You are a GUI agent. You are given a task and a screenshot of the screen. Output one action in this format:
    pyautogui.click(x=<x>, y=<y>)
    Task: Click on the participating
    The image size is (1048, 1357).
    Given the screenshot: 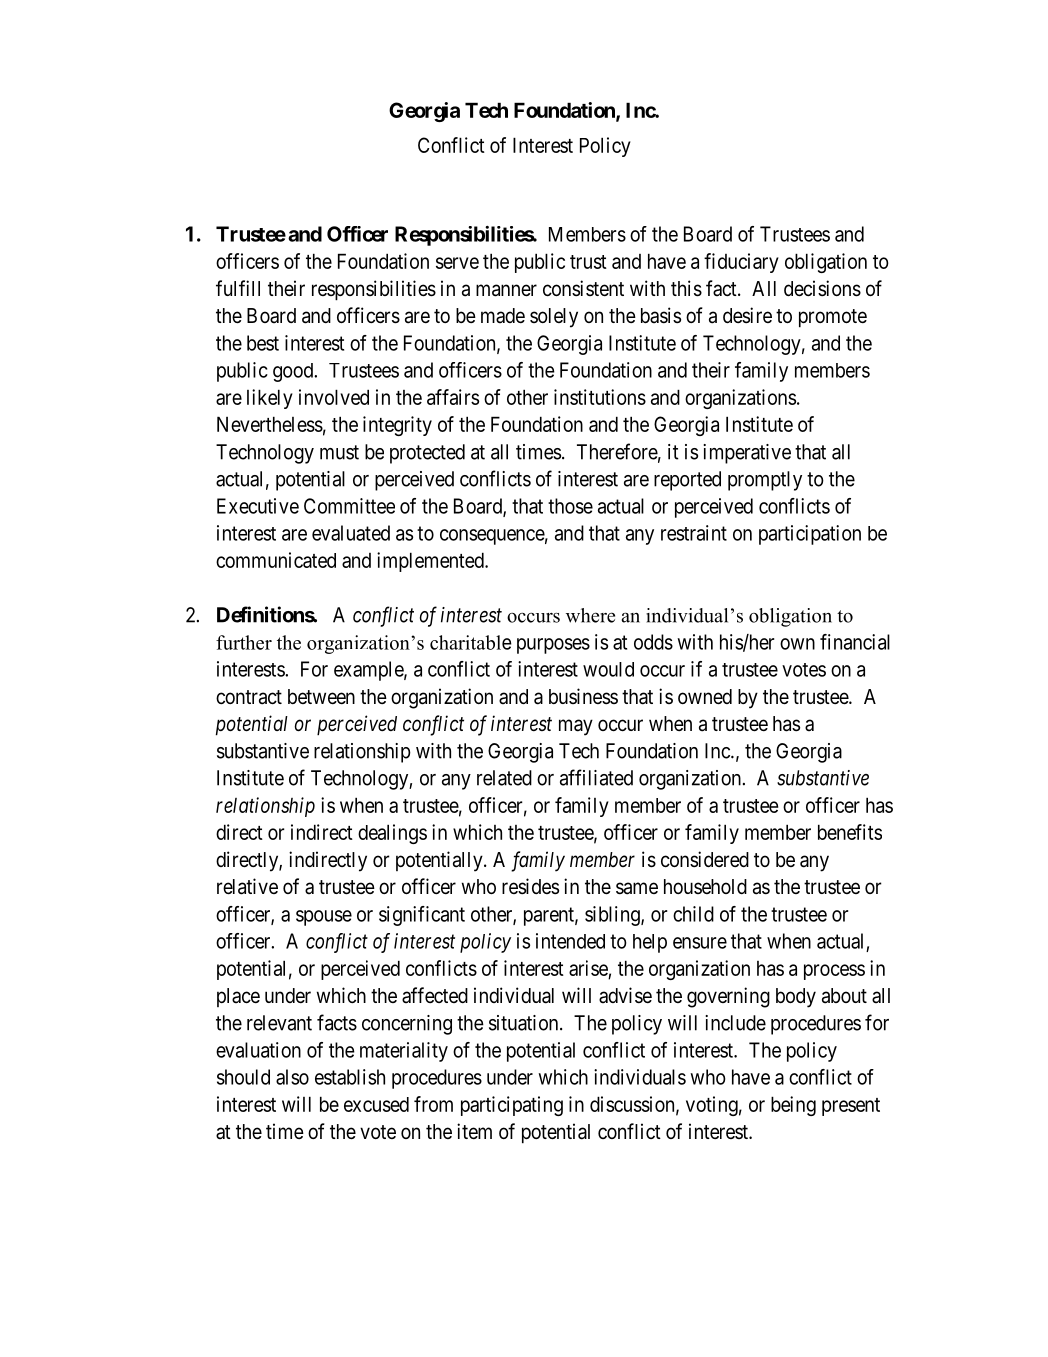 What is the action you would take?
    pyautogui.click(x=512, y=1106)
